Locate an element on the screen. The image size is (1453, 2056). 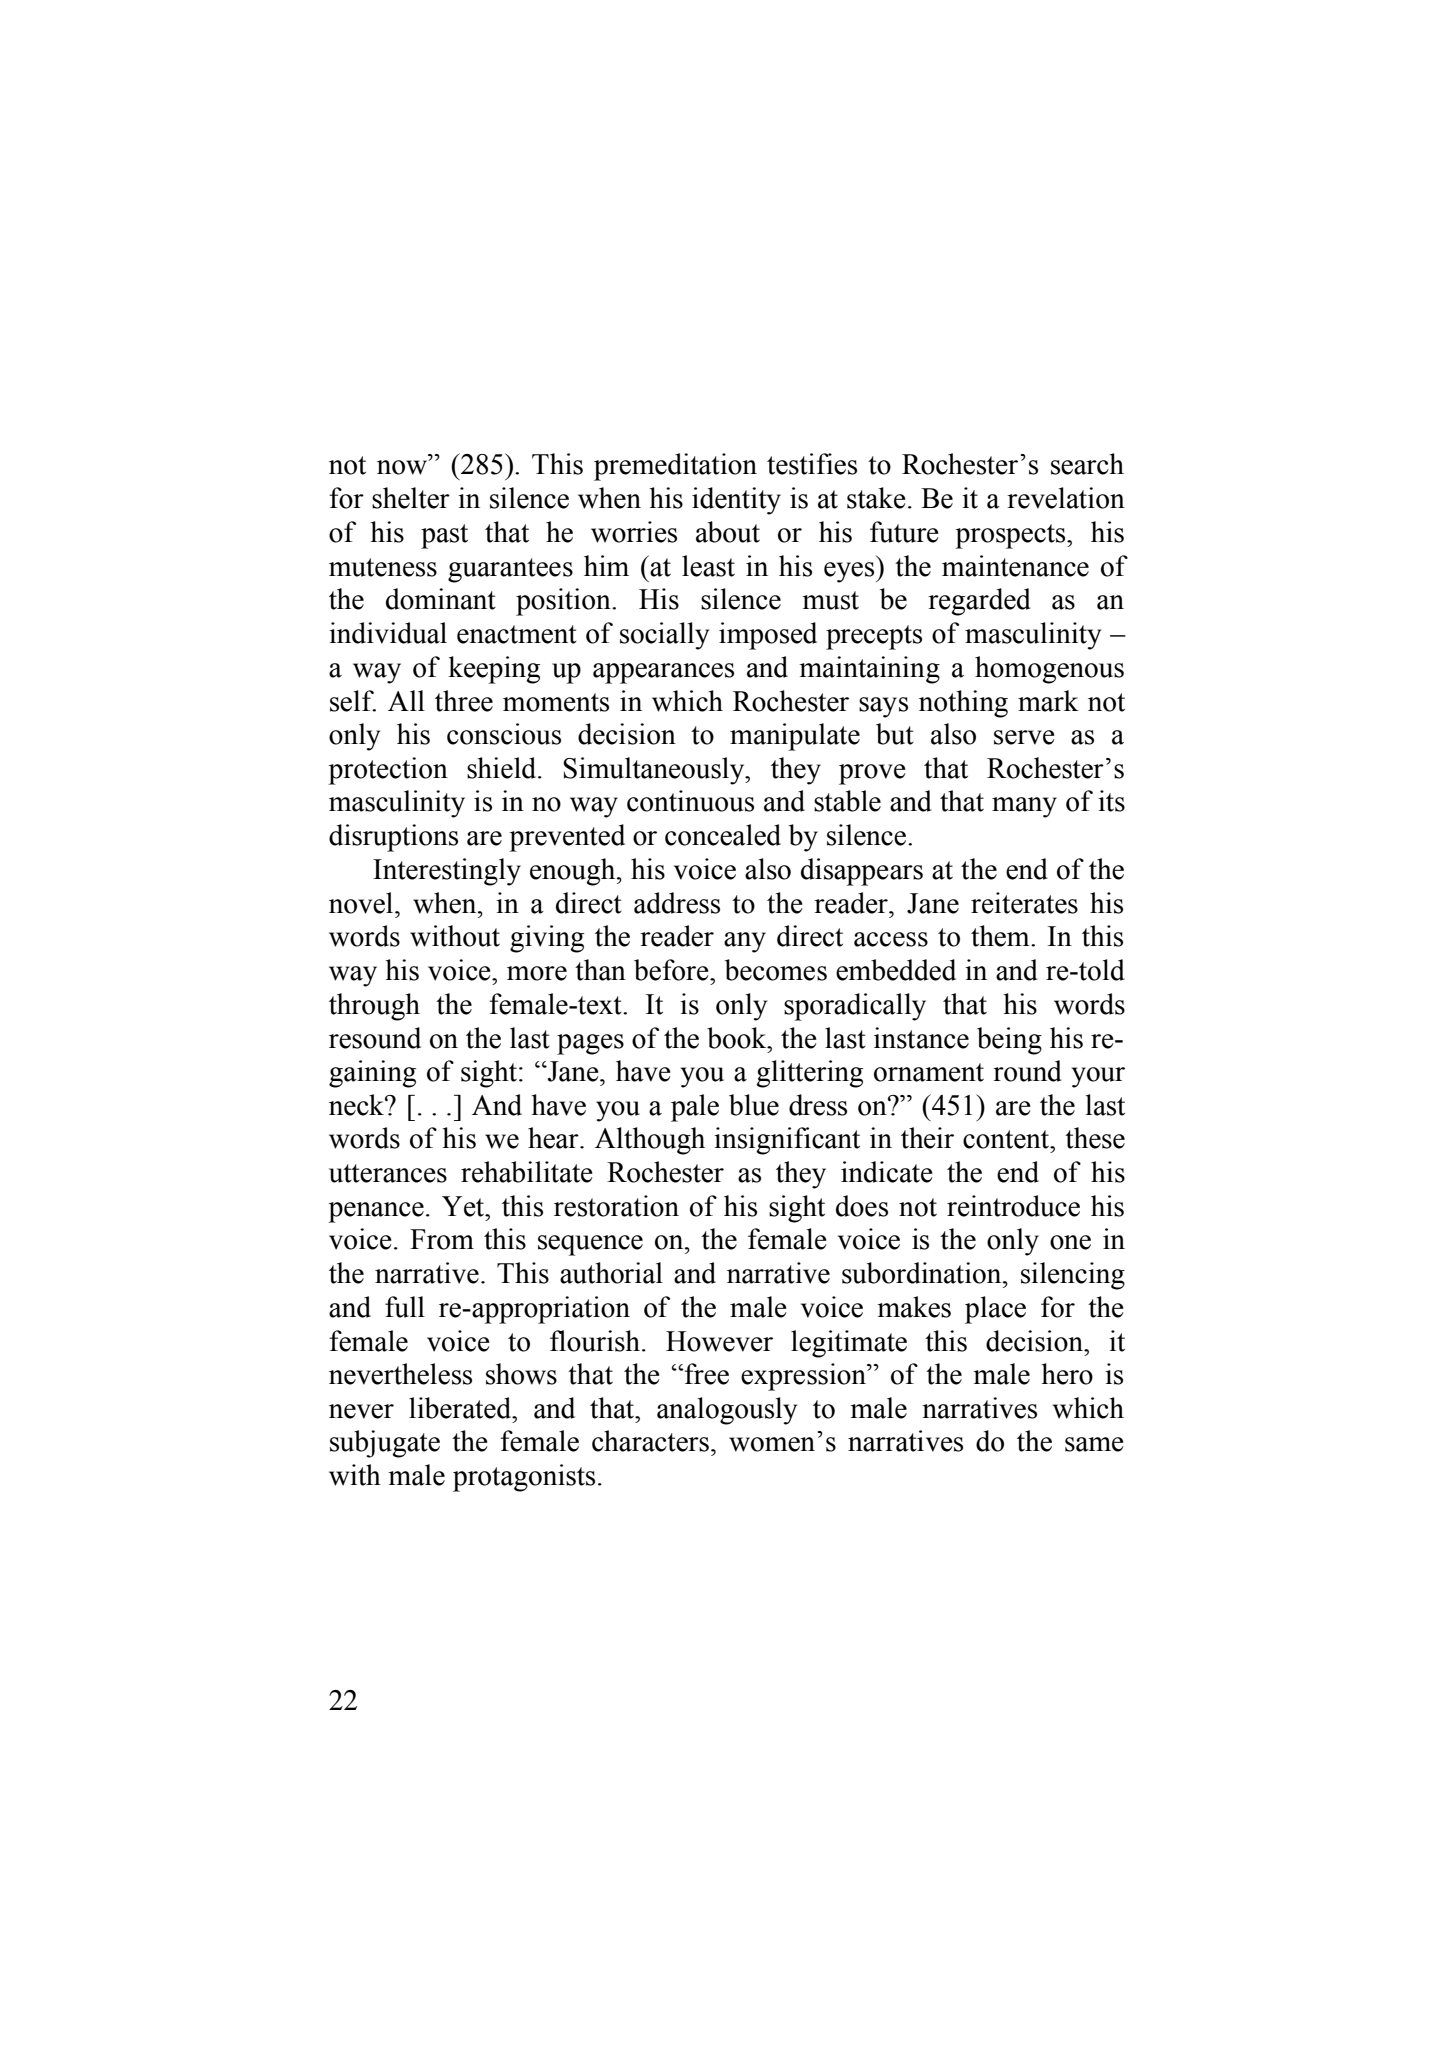
shelter is located at coordinates (411, 498).
